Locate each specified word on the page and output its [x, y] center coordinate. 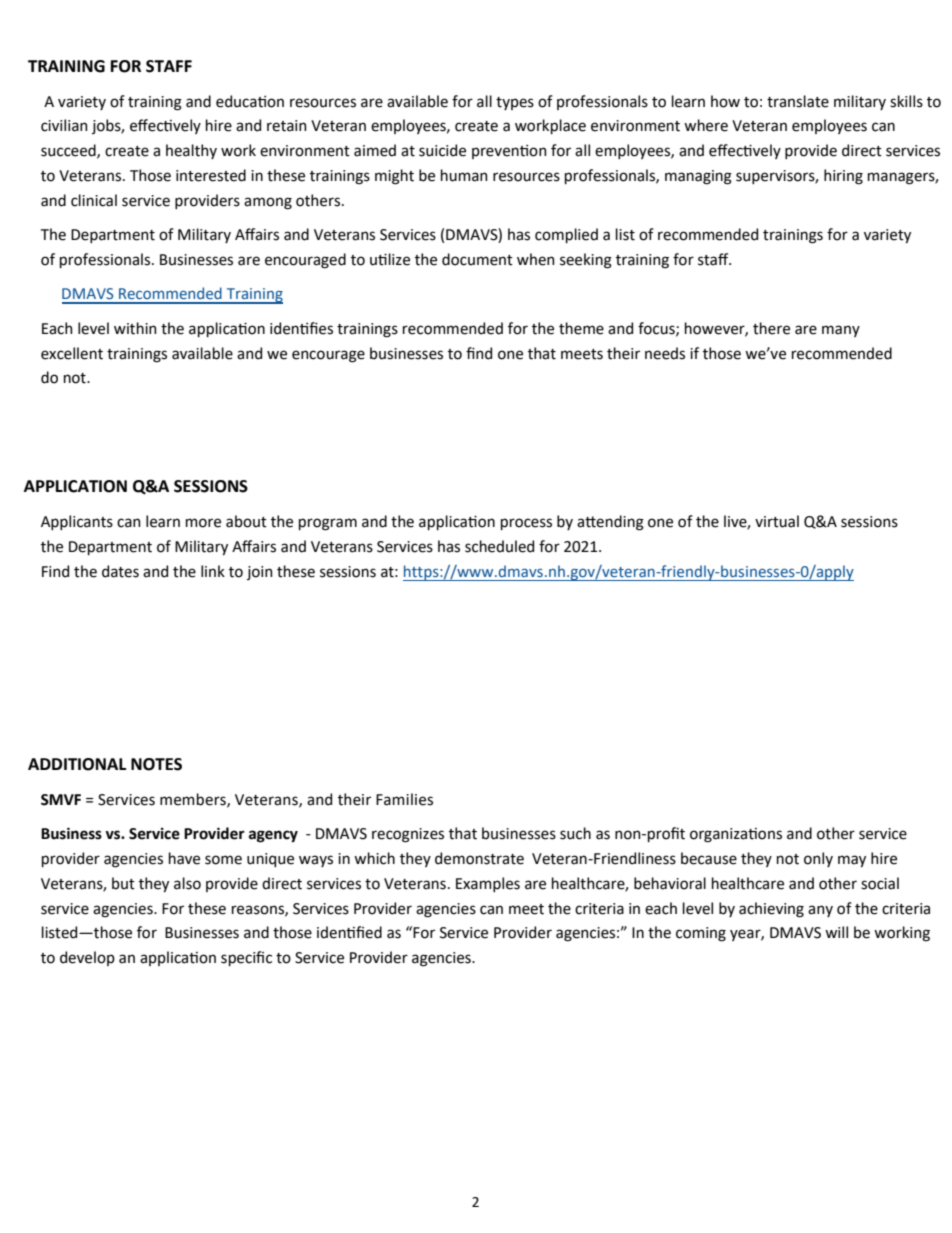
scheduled [499, 546]
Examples [488, 884]
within [135, 328]
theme [581, 328]
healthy [191, 151]
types [515, 103]
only [818, 859]
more [203, 523]
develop [87, 958]
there [771, 328]
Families [404, 799]
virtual [777, 521]
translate [798, 101]
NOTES [156, 764]
